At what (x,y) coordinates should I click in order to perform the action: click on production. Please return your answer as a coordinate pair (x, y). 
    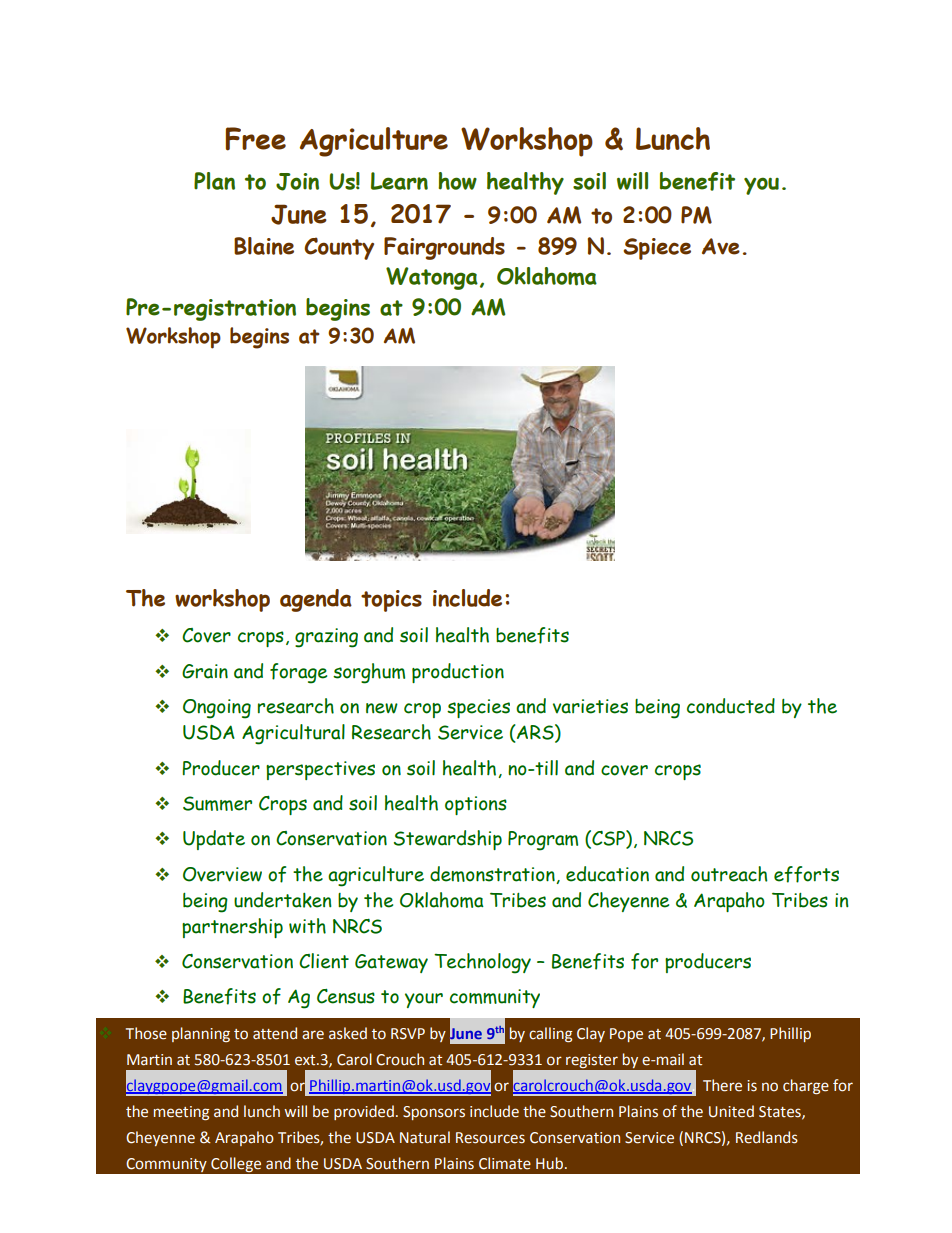
    Looking at the image, I should click on (458, 673).
